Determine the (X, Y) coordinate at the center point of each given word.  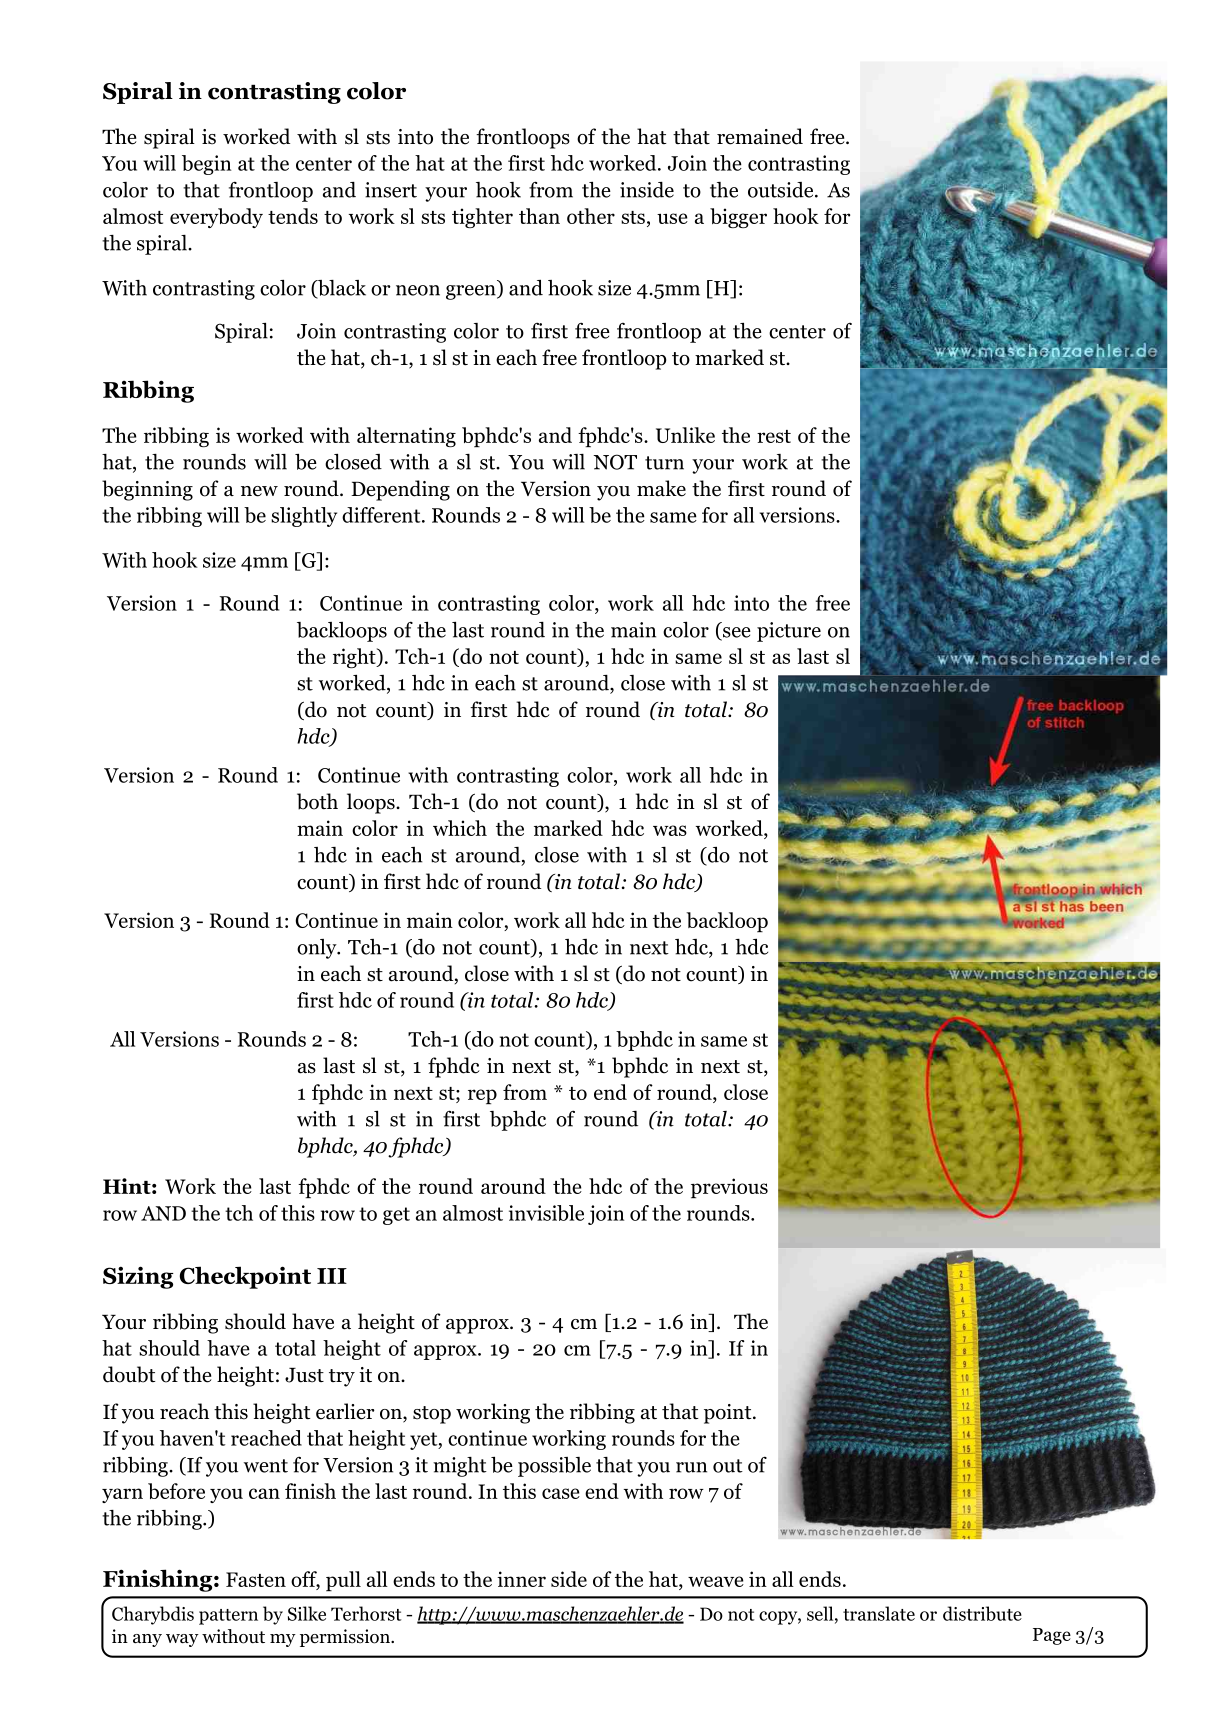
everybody (216, 218)
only (318, 949)
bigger (738, 218)
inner (521, 1579)
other (591, 216)
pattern (228, 1617)
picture (789, 632)
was (670, 830)
